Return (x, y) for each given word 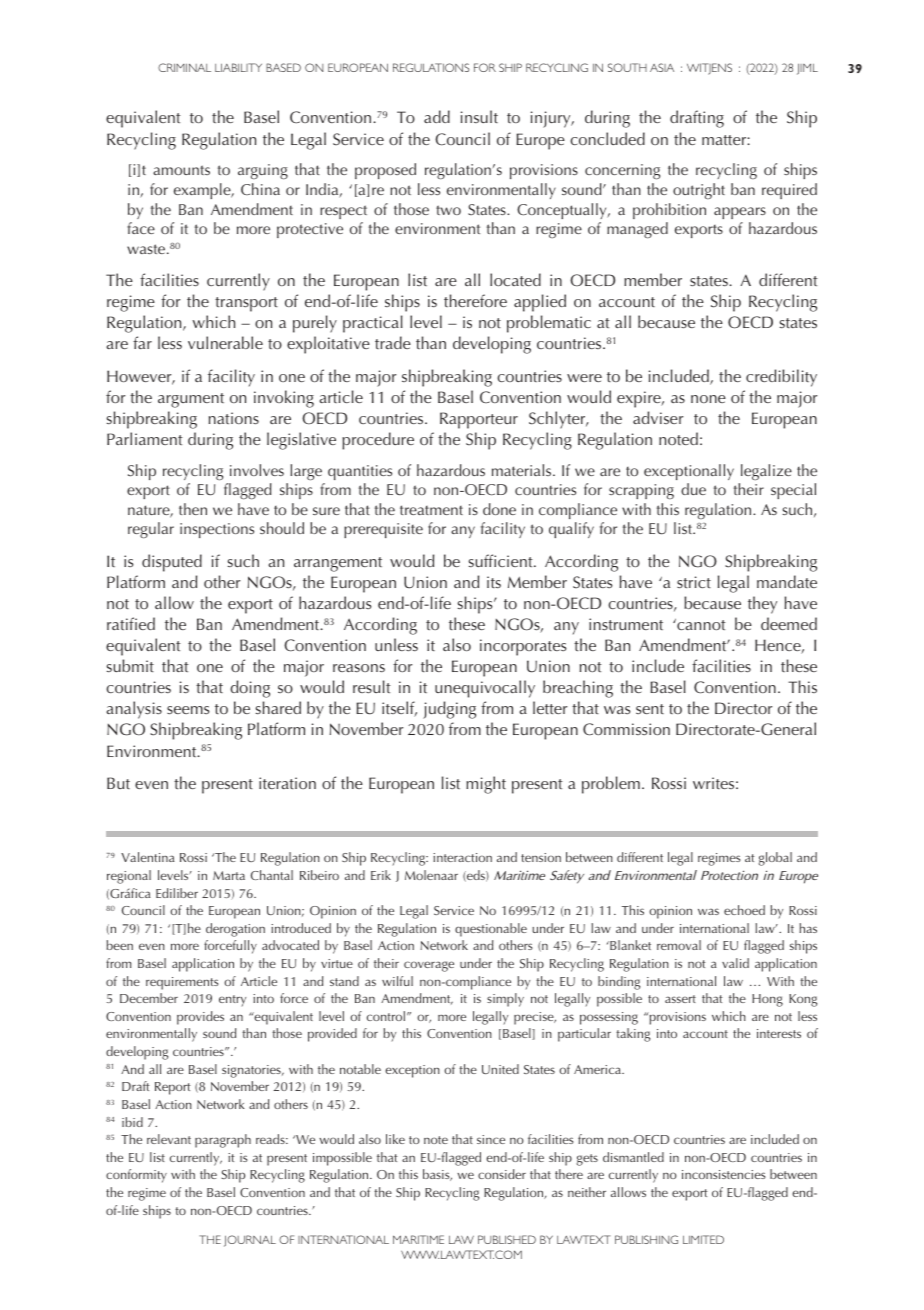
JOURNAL (250, 1241)
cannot (700, 624)
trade (393, 342)
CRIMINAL (184, 67)
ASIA (662, 67)
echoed (744, 910)
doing (250, 689)
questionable (491, 930)
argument (191, 400)
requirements (182, 983)
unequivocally (485, 689)
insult (479, 116)
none (708, 399)
